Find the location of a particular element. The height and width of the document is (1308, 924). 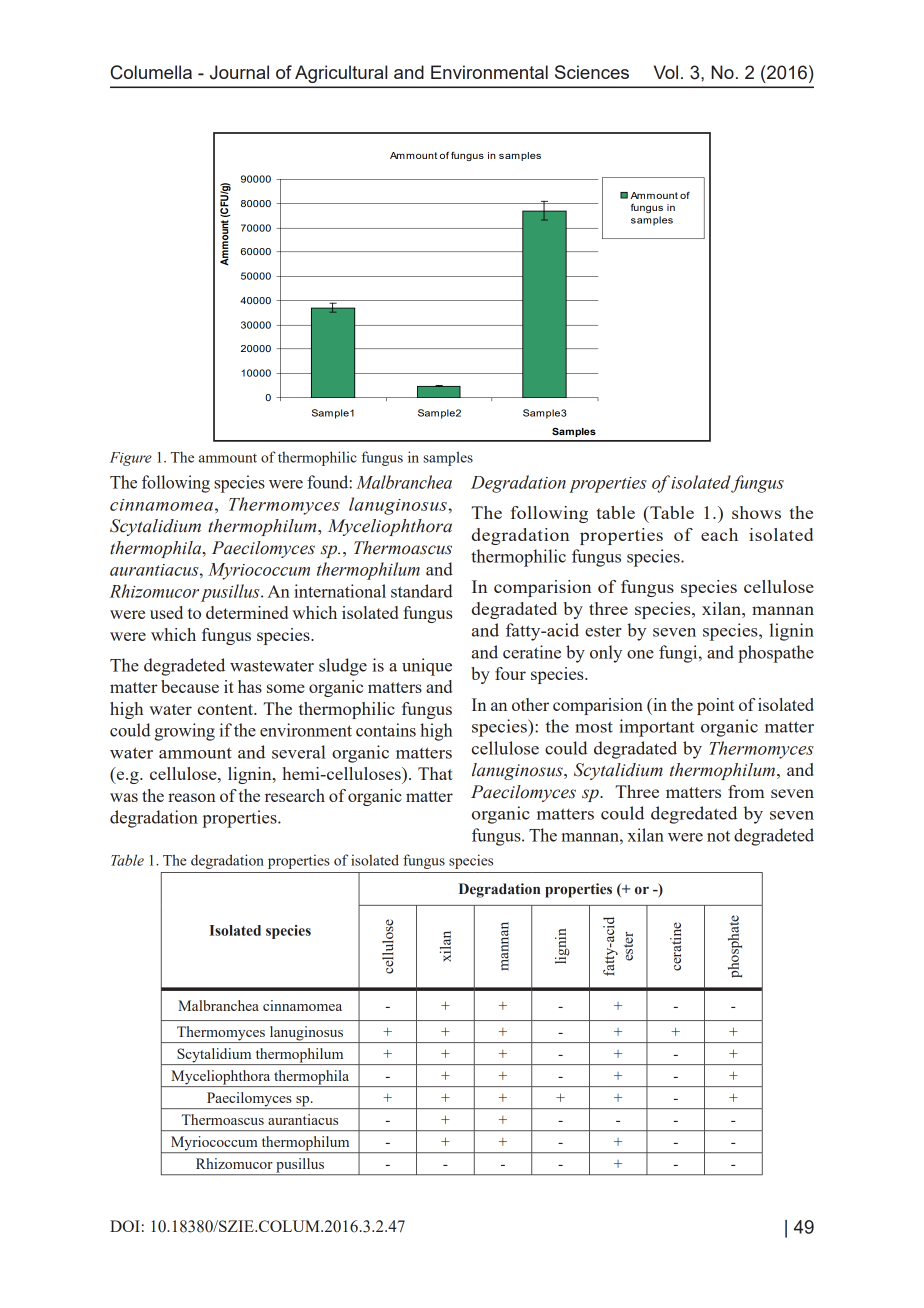

Vol is located at coordinates (666, 72).
